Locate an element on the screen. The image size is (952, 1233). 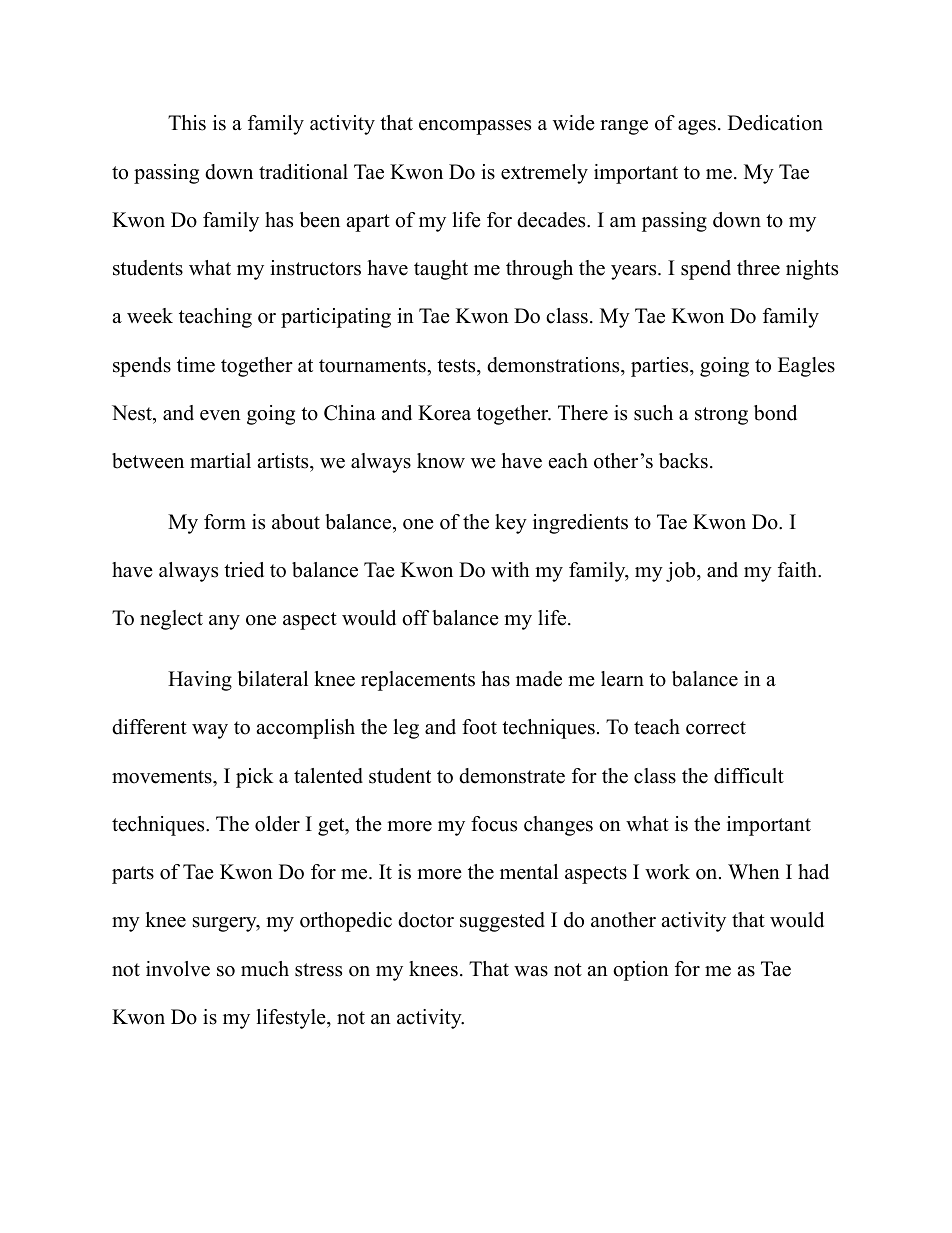
ages is located at coordinates (697, 127).
